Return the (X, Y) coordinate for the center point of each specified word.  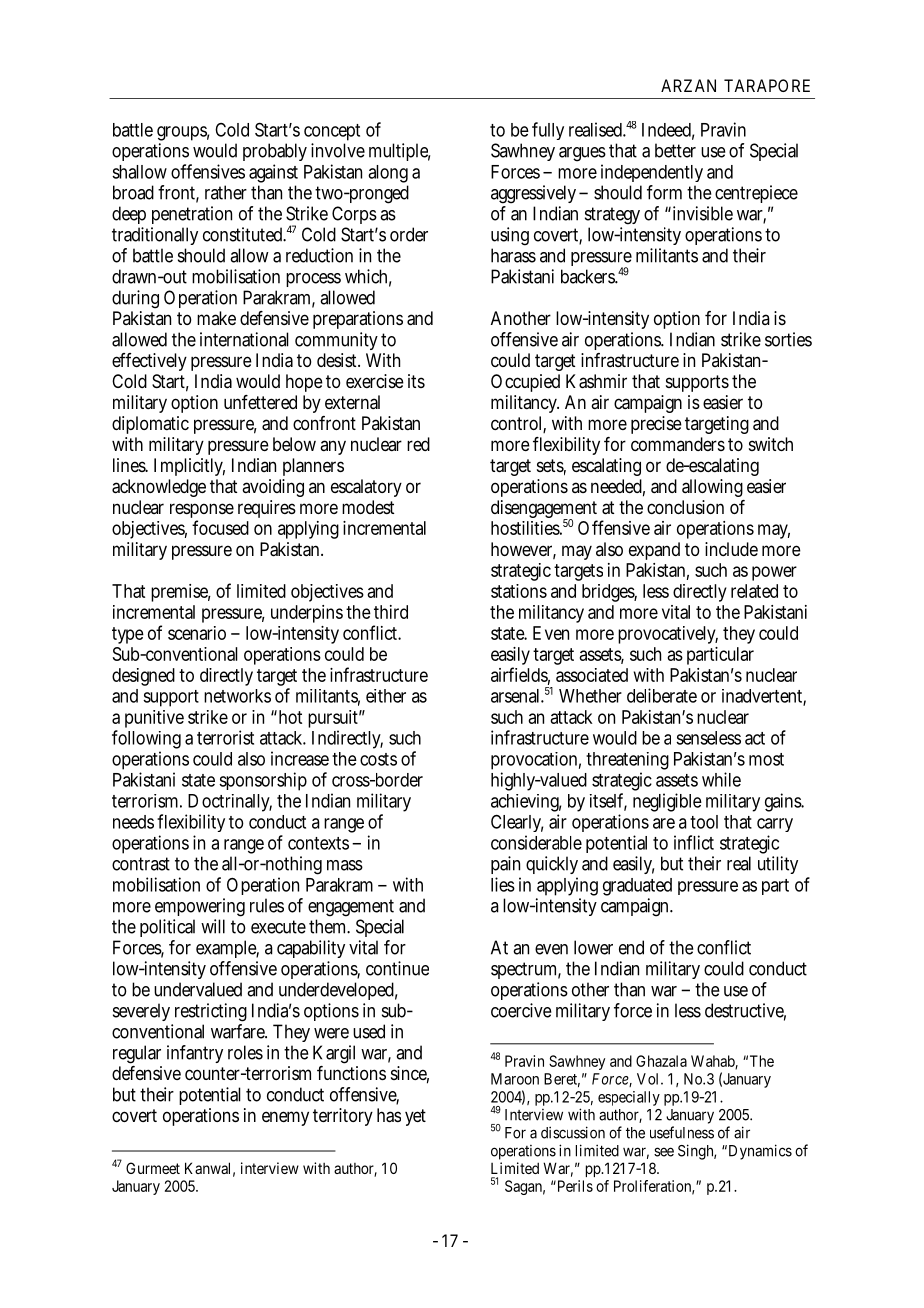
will (213, 926)
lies (503, 884)
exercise (375, 381)
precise (656, 425)
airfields (520, 675)
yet (415, 1117)
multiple (399, 152)
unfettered (260, 402)
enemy (285, 1118)
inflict (694, 842)
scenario (197, 633)
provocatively (668, 635)
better (675, 150)
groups (183, 135)
